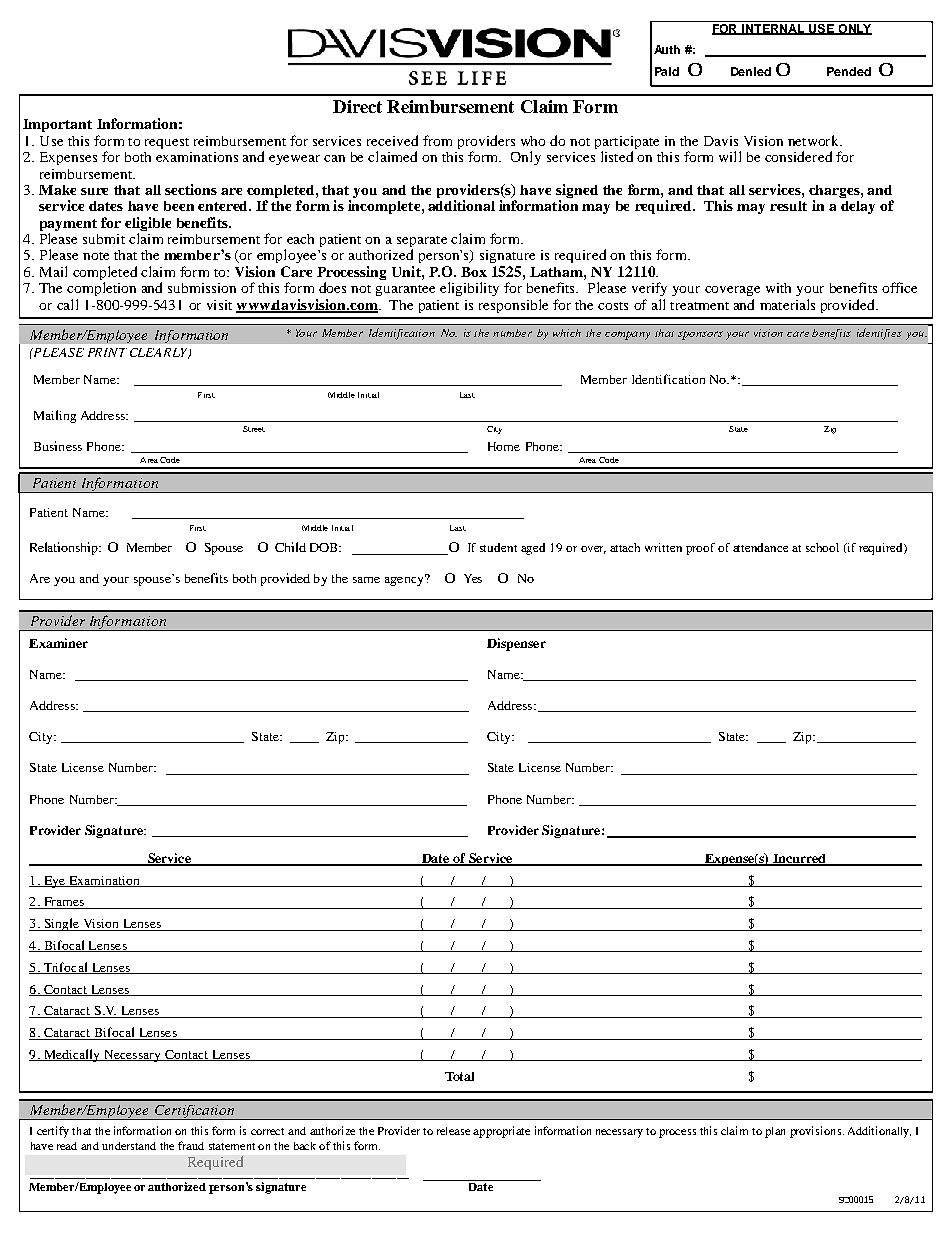 This image has height=1233, width=952. What do you see at coordinates (822, 547) in the image?
I see `school` at bounding box center [822, 547].
